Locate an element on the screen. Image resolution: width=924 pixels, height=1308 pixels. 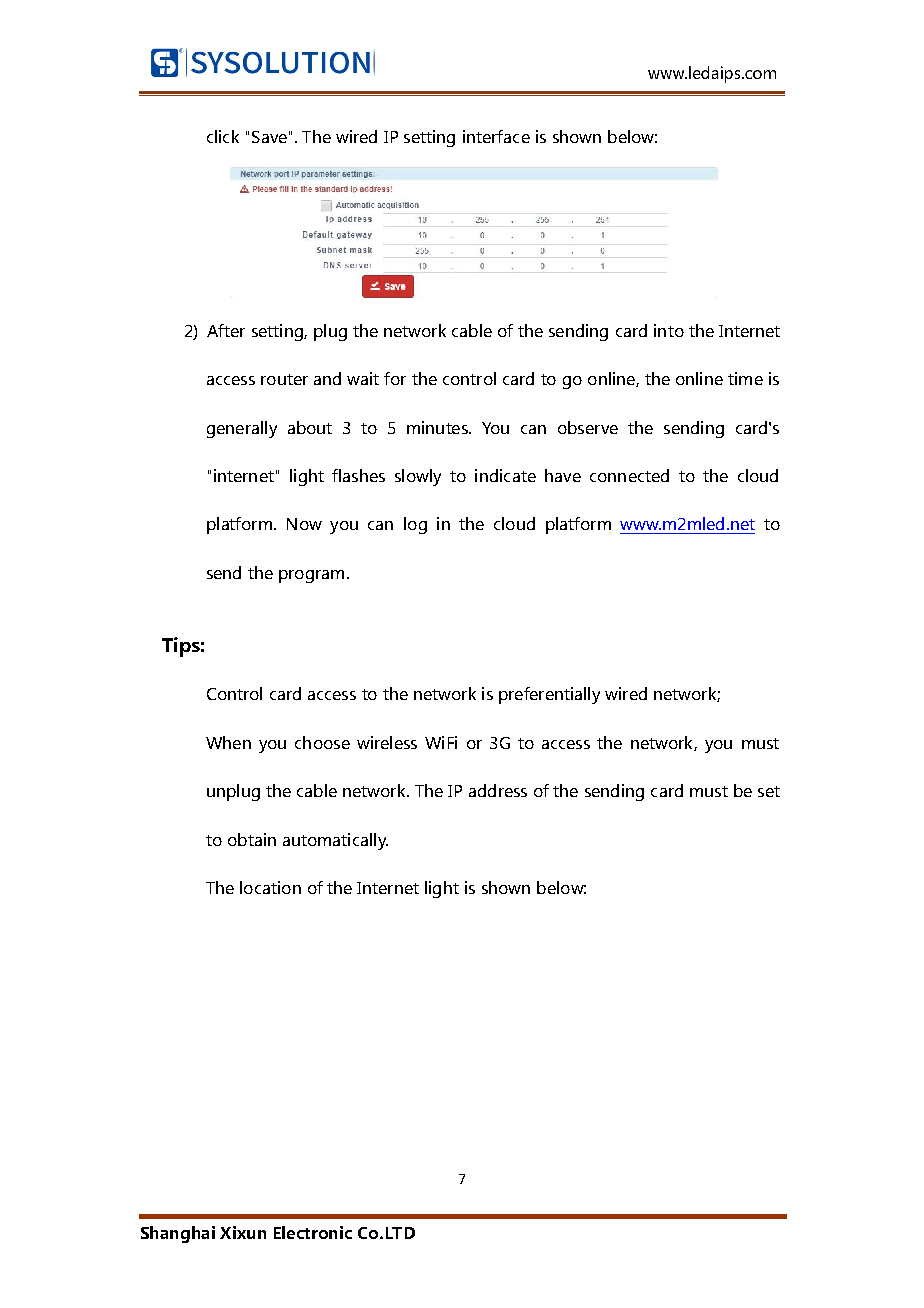
into is located at coordinates (669, 330).
